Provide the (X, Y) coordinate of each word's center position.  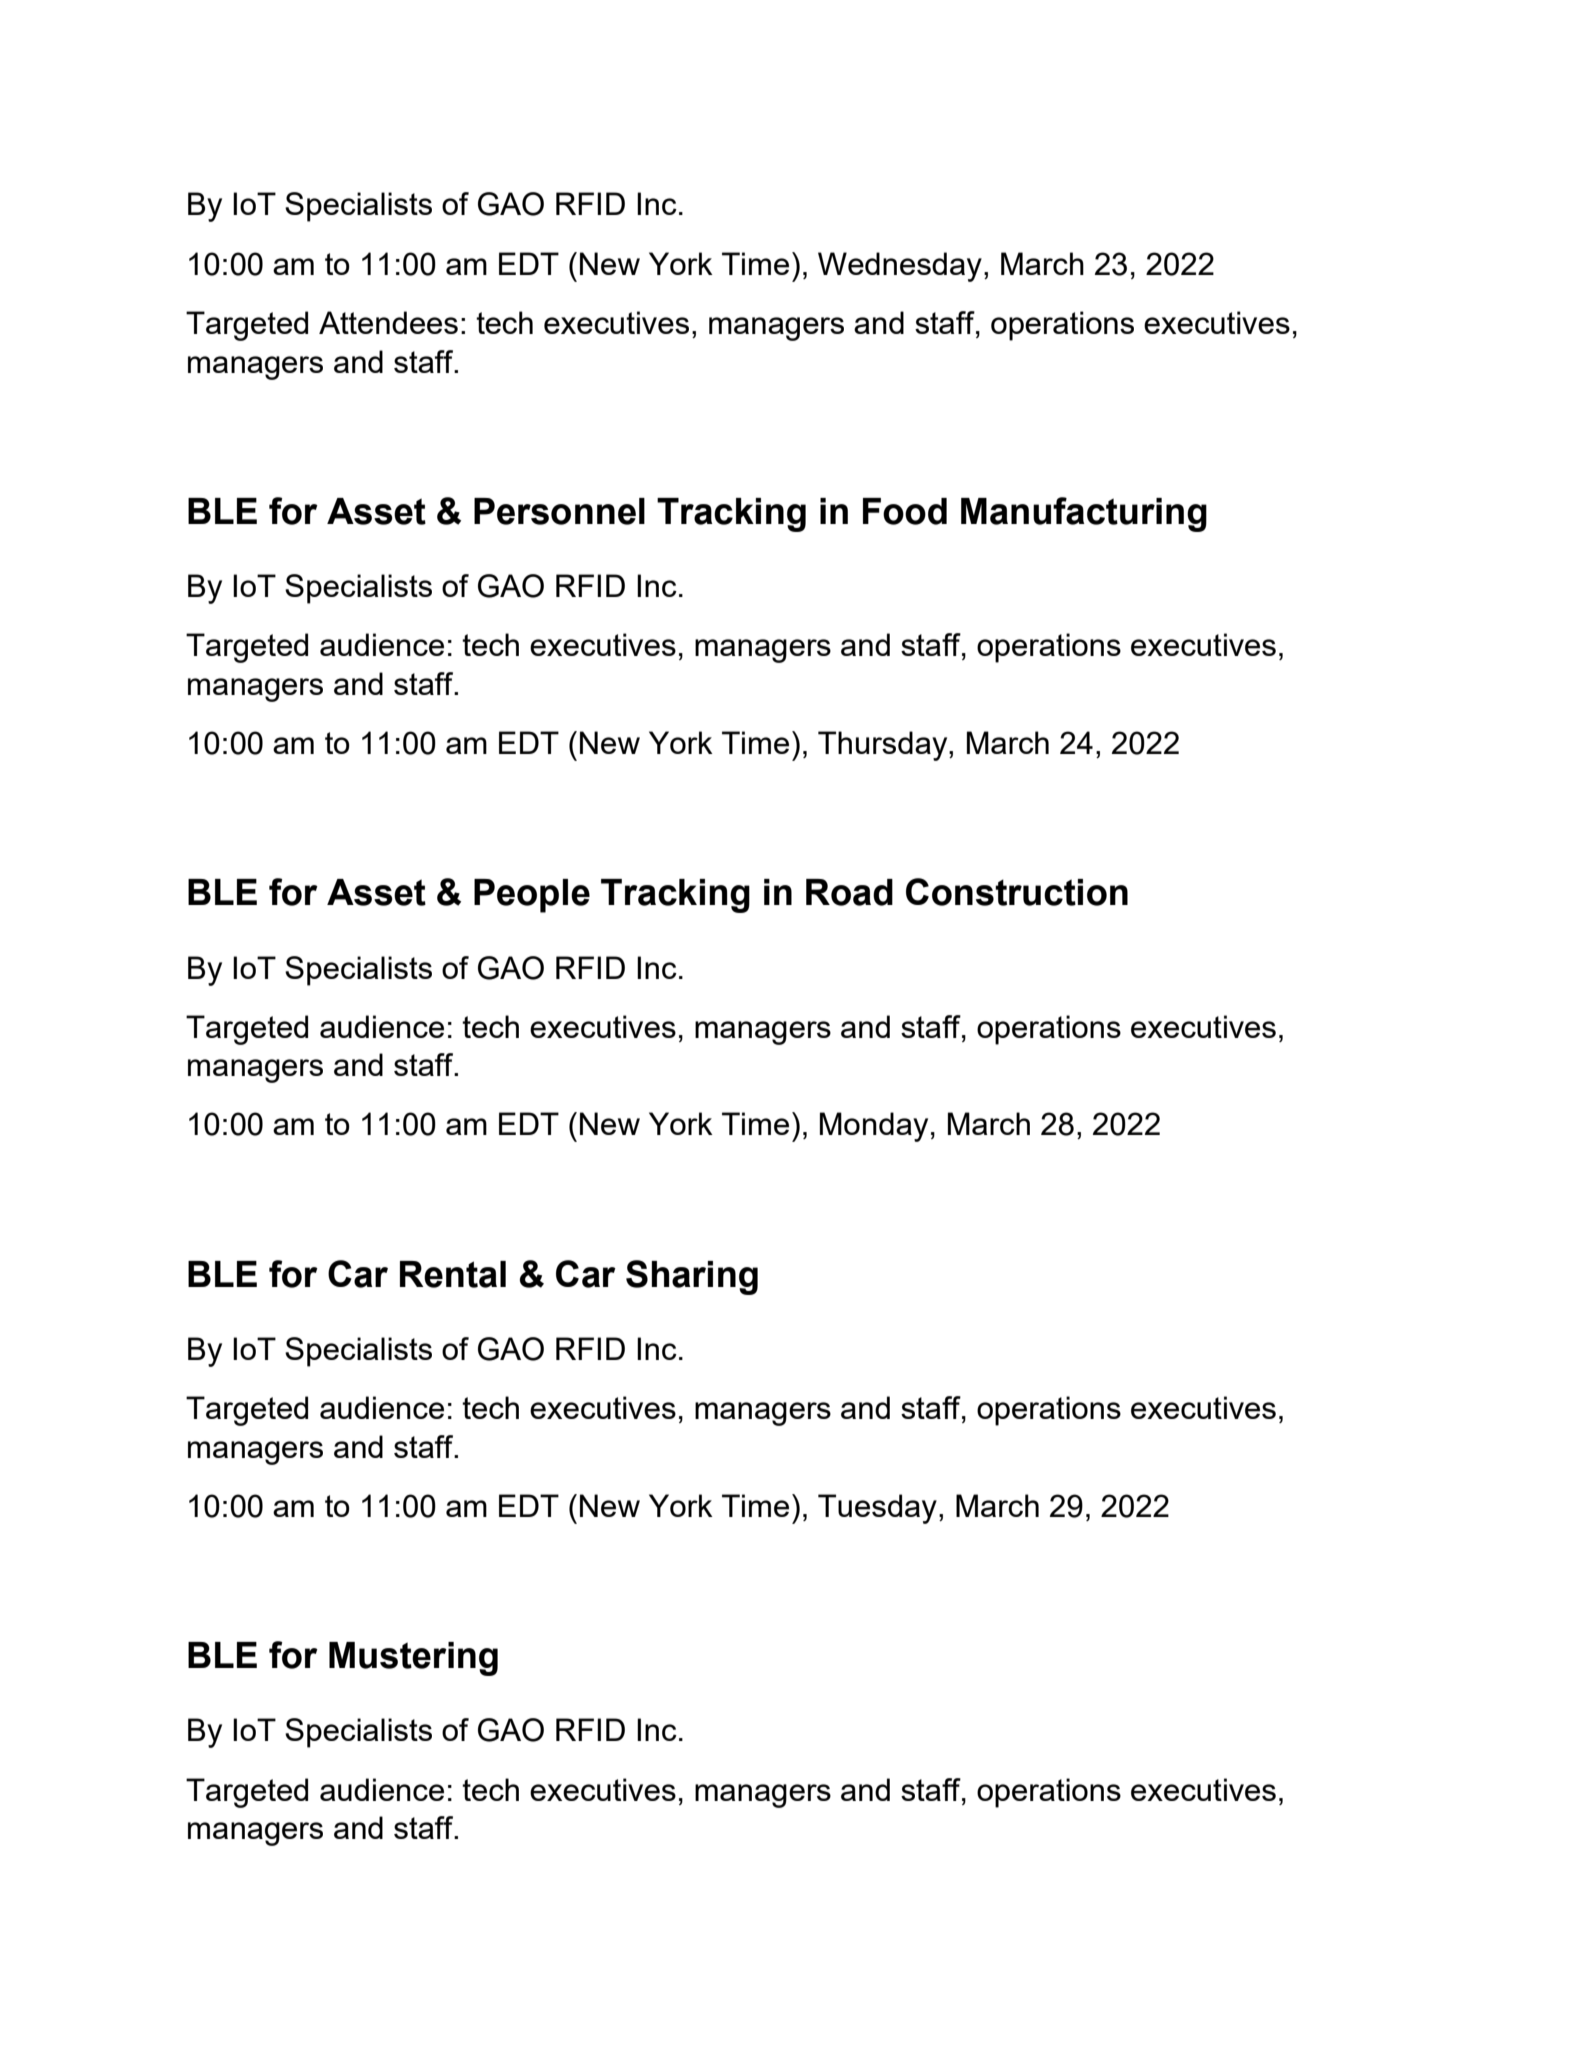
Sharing (692, 1277)
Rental (453, 1274)
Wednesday (900, 267)
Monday (874, 1127)
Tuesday (877, 1509)
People (532, 896)
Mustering (413, 1659)
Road (849, 892)
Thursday (884, 746)
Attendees (388, 322)
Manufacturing (1084, 514)
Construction (1017, 892)
